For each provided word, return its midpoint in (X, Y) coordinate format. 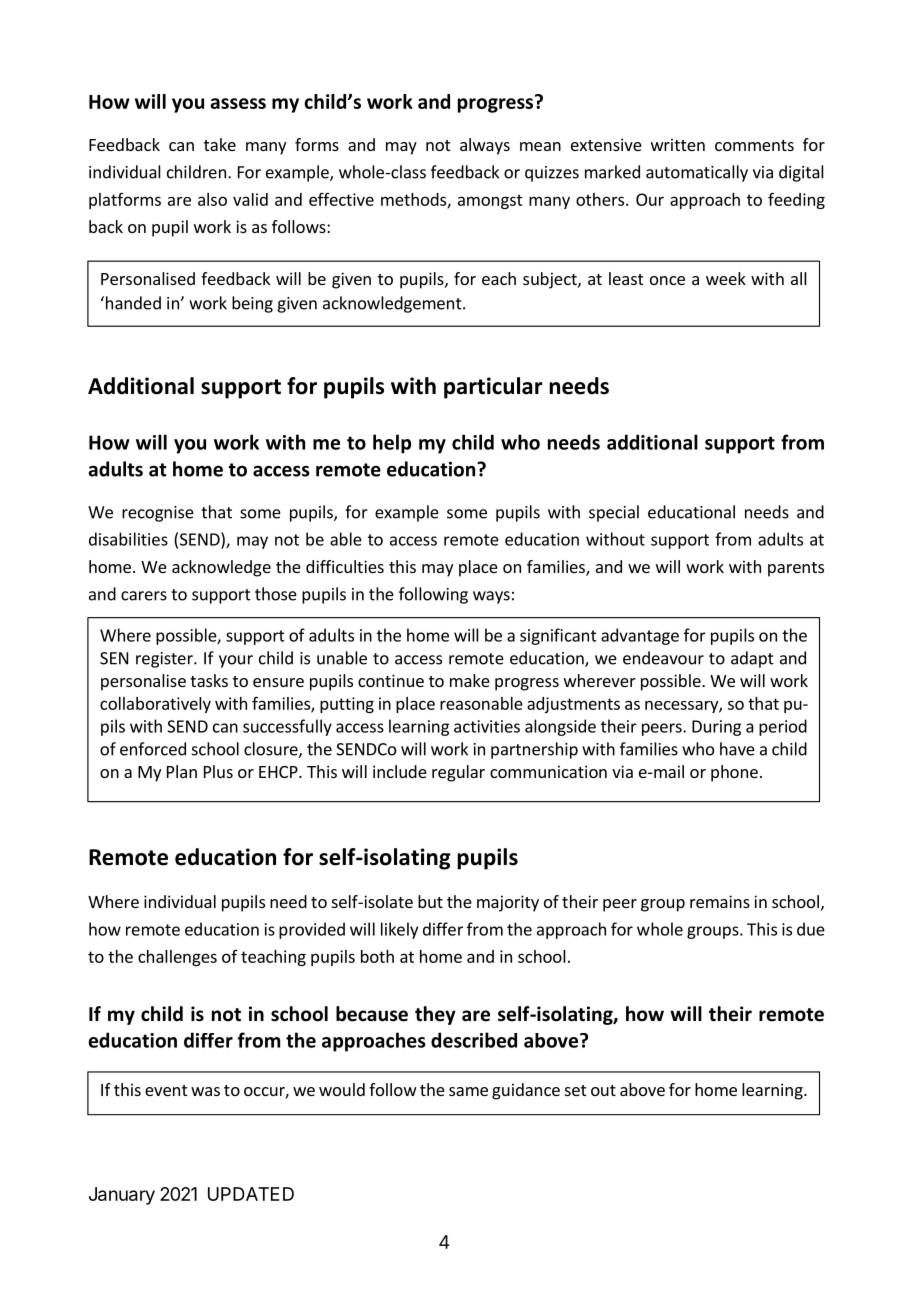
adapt (752, 659)
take (220, 144)
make (470, 680)
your (236, 661)
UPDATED (251, 1194)
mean (540, 146)
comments (754, 145)
